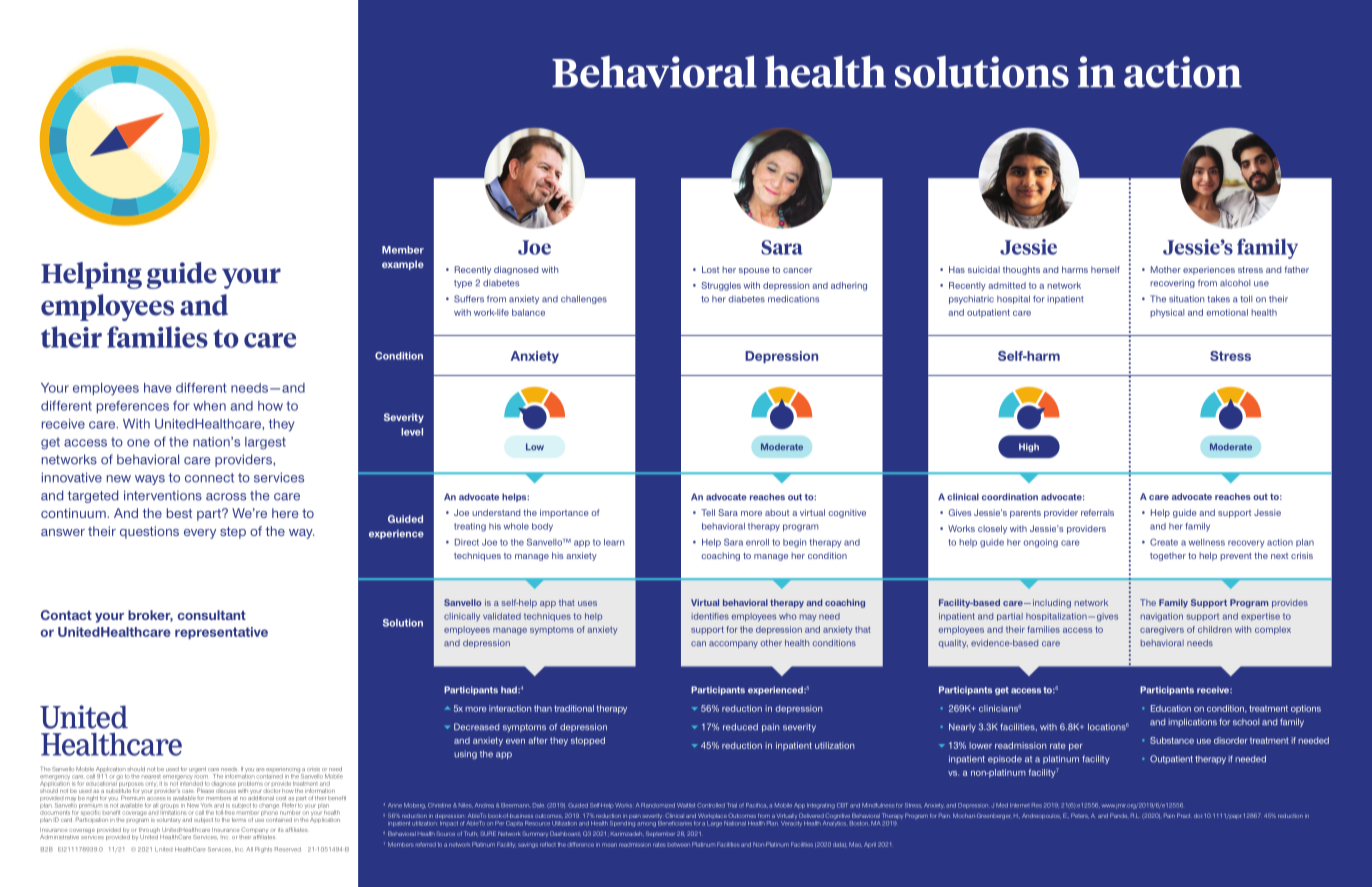  I want to click on Peters, so click(1080, 815).
